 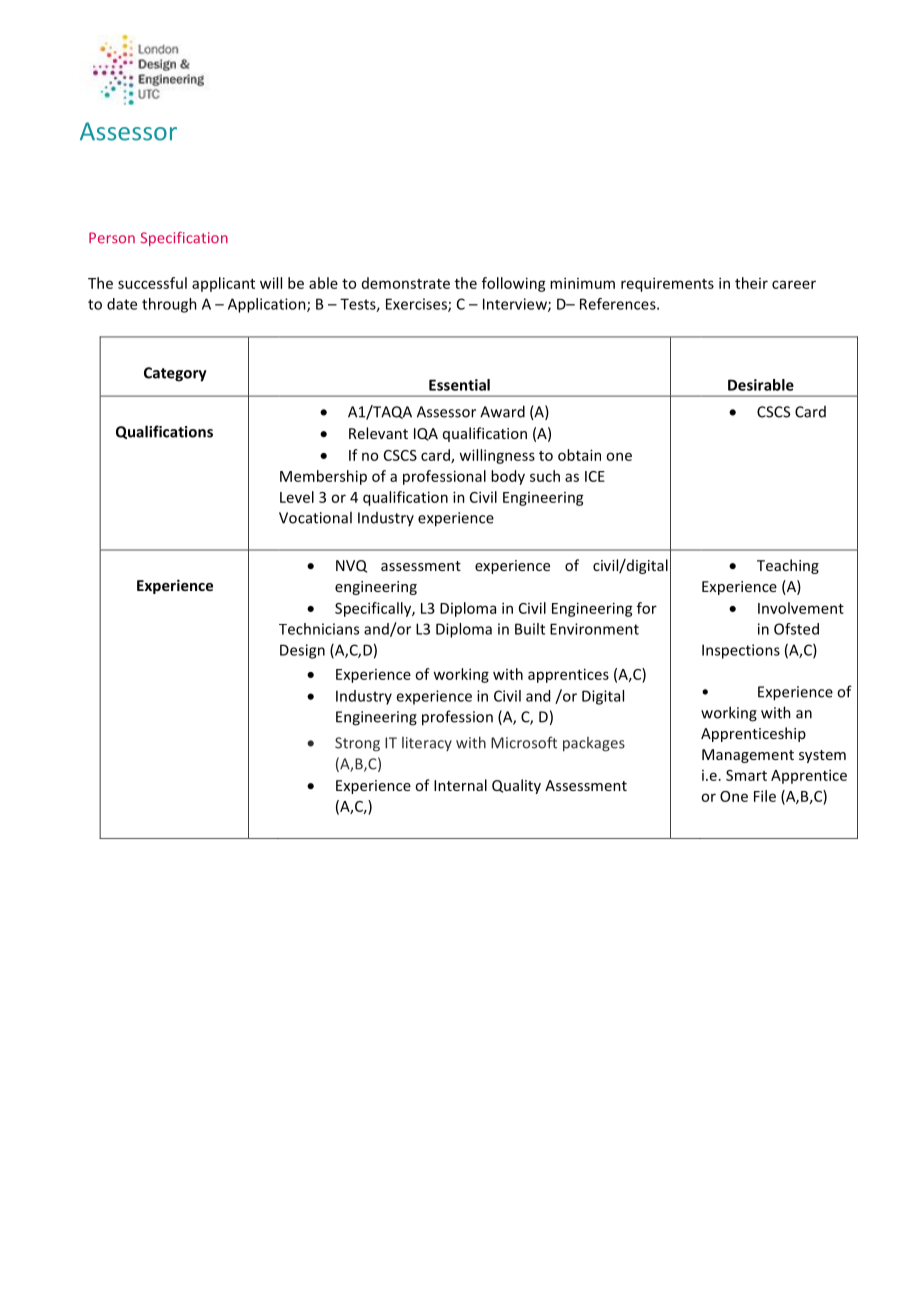 I want to click on Essential, so click(x=459, y=385).
